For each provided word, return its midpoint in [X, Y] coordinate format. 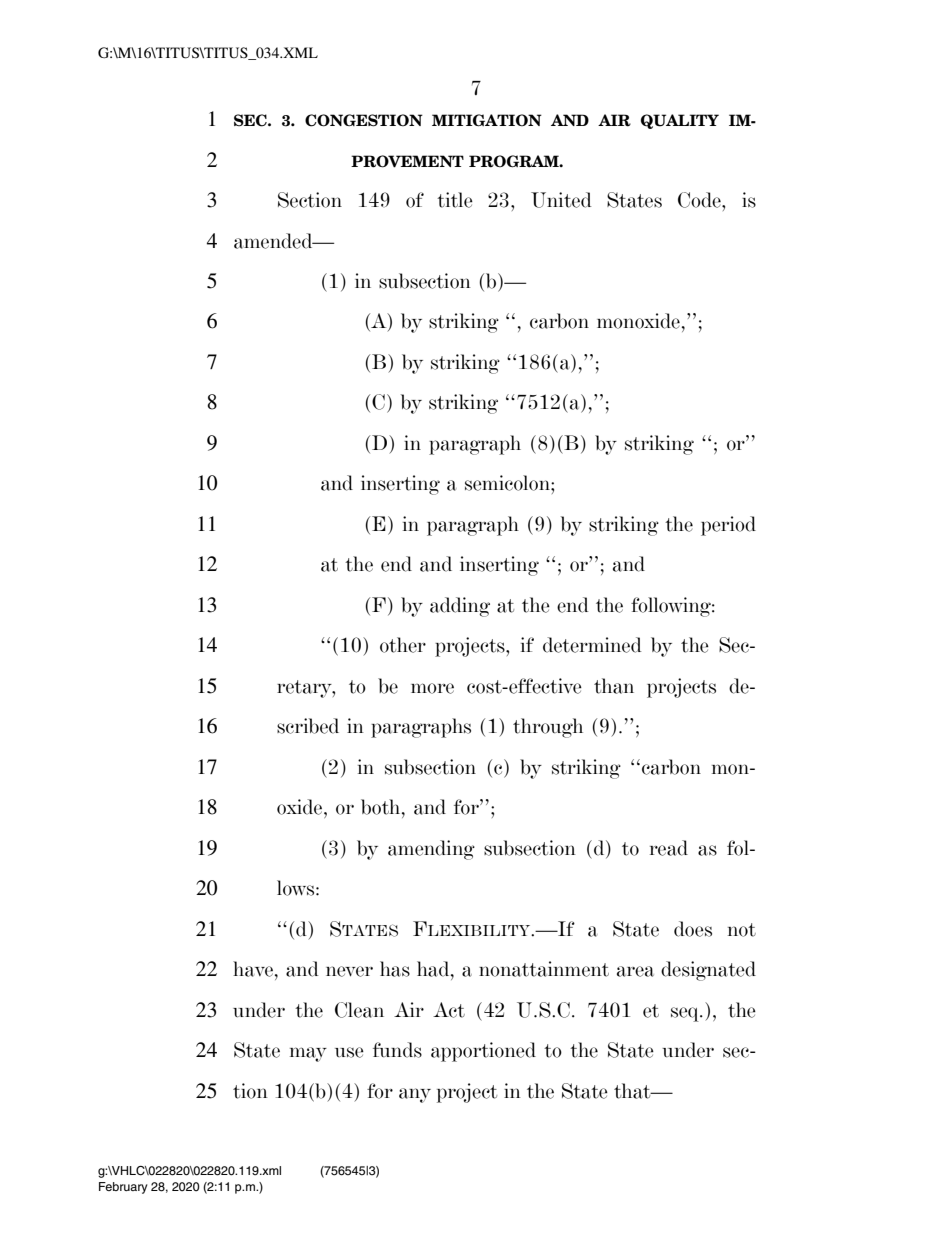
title [455, 200]
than [614, 686]
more [432, 688]
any [415, 1095]
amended [274, 241]
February [123, 1188]
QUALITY [680, 121]
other [403, 645]
